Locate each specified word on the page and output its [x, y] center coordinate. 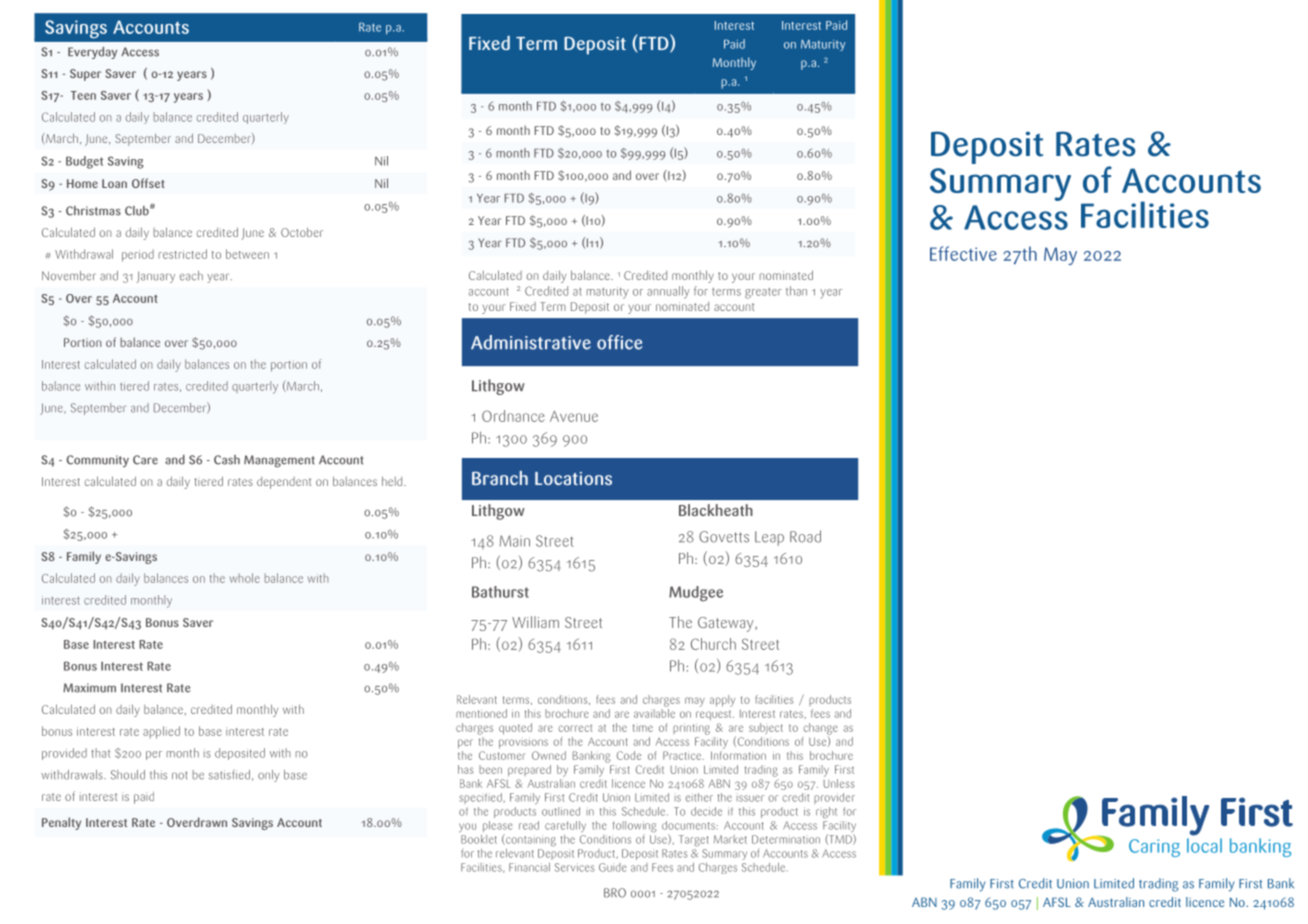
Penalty [61, 823]
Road [805, 536]
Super [85, 75]
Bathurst [500, 592]
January [156, 277]
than [796, 291]
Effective [963, 253]
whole [244, 578]
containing [530, 840]
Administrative [531, 342]
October [302, 232]
